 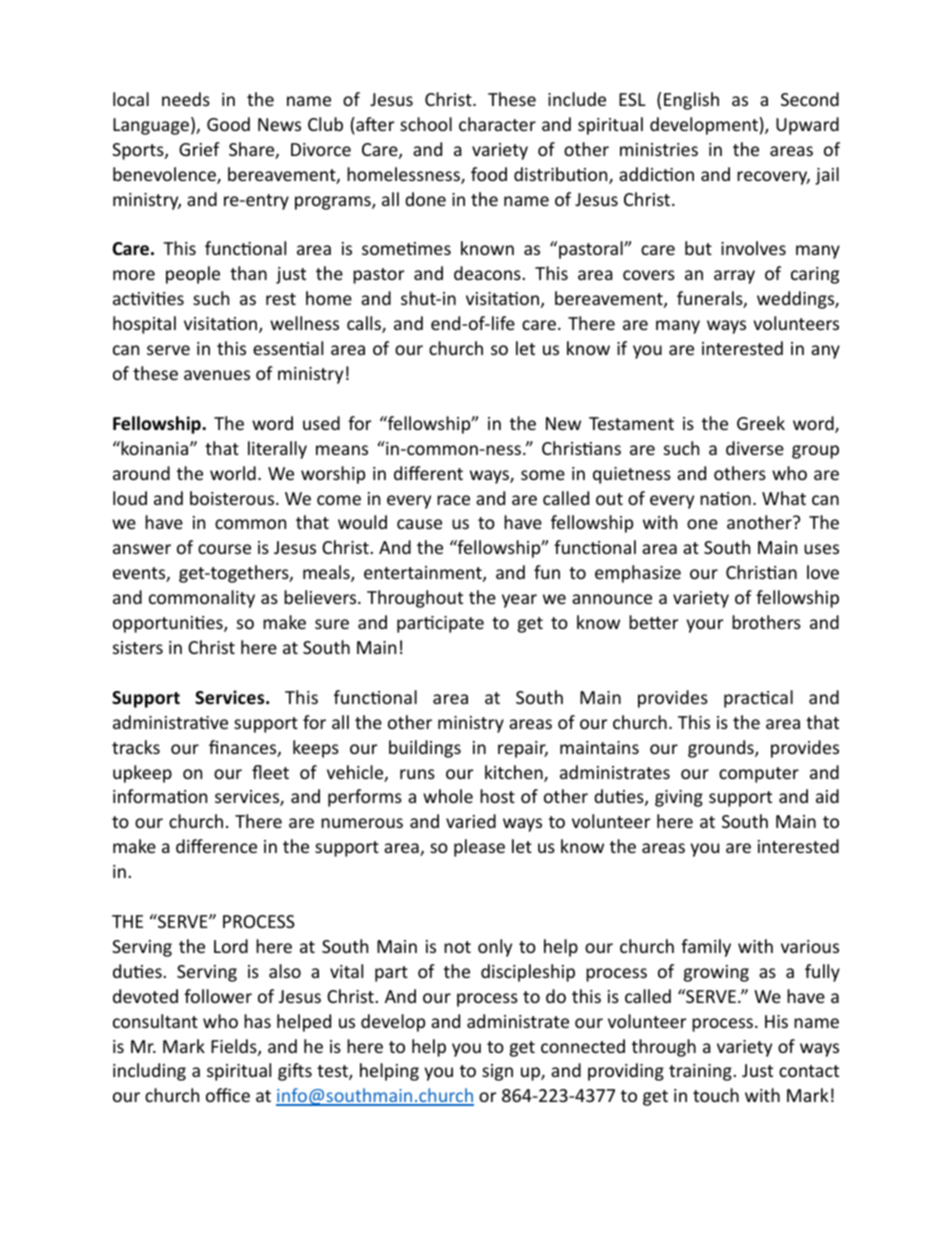 What do you see at coordinates (228, 124) in the screenshot?
I see `Good` at bounding box center [228, 124].
